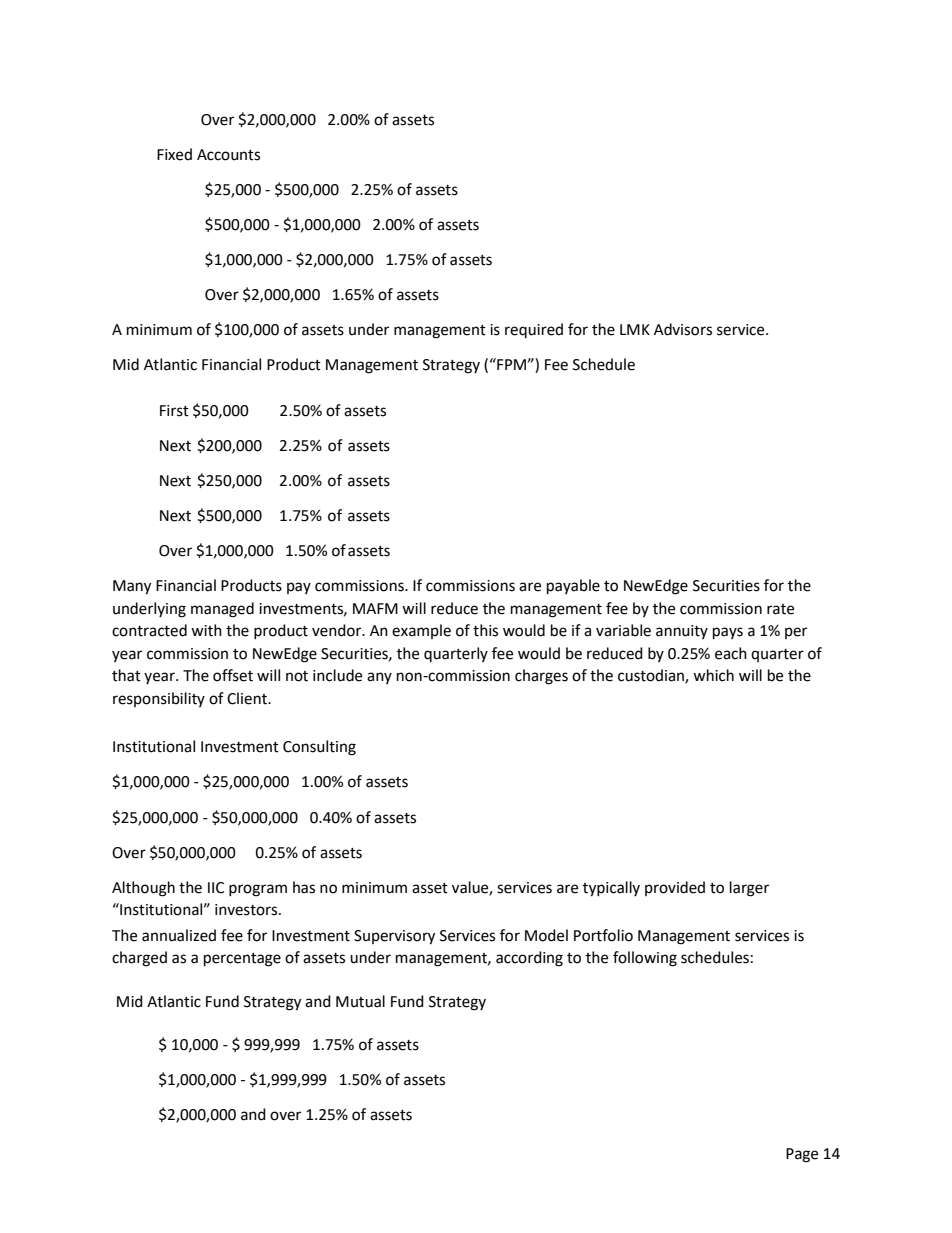 The height and width of the document is (1233, 952). Describe the element at coordinates (228, 155) in the document. I see `Accounts` at that location.
